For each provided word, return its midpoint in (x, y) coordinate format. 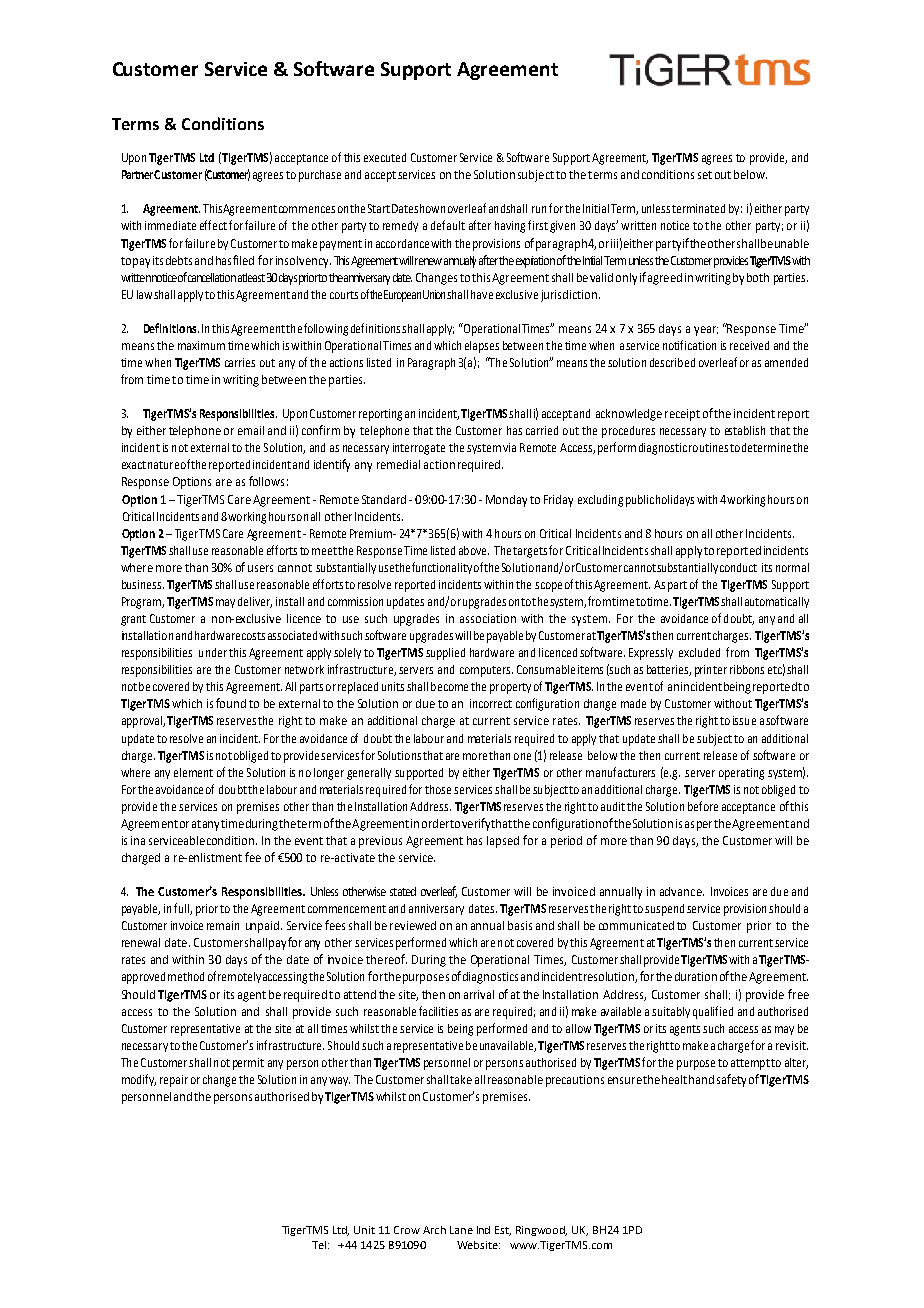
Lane (461, 1230)
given (562, 227)
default (448, 225)
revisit (792, 1045)
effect (213, 225)
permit (248, 1064)
